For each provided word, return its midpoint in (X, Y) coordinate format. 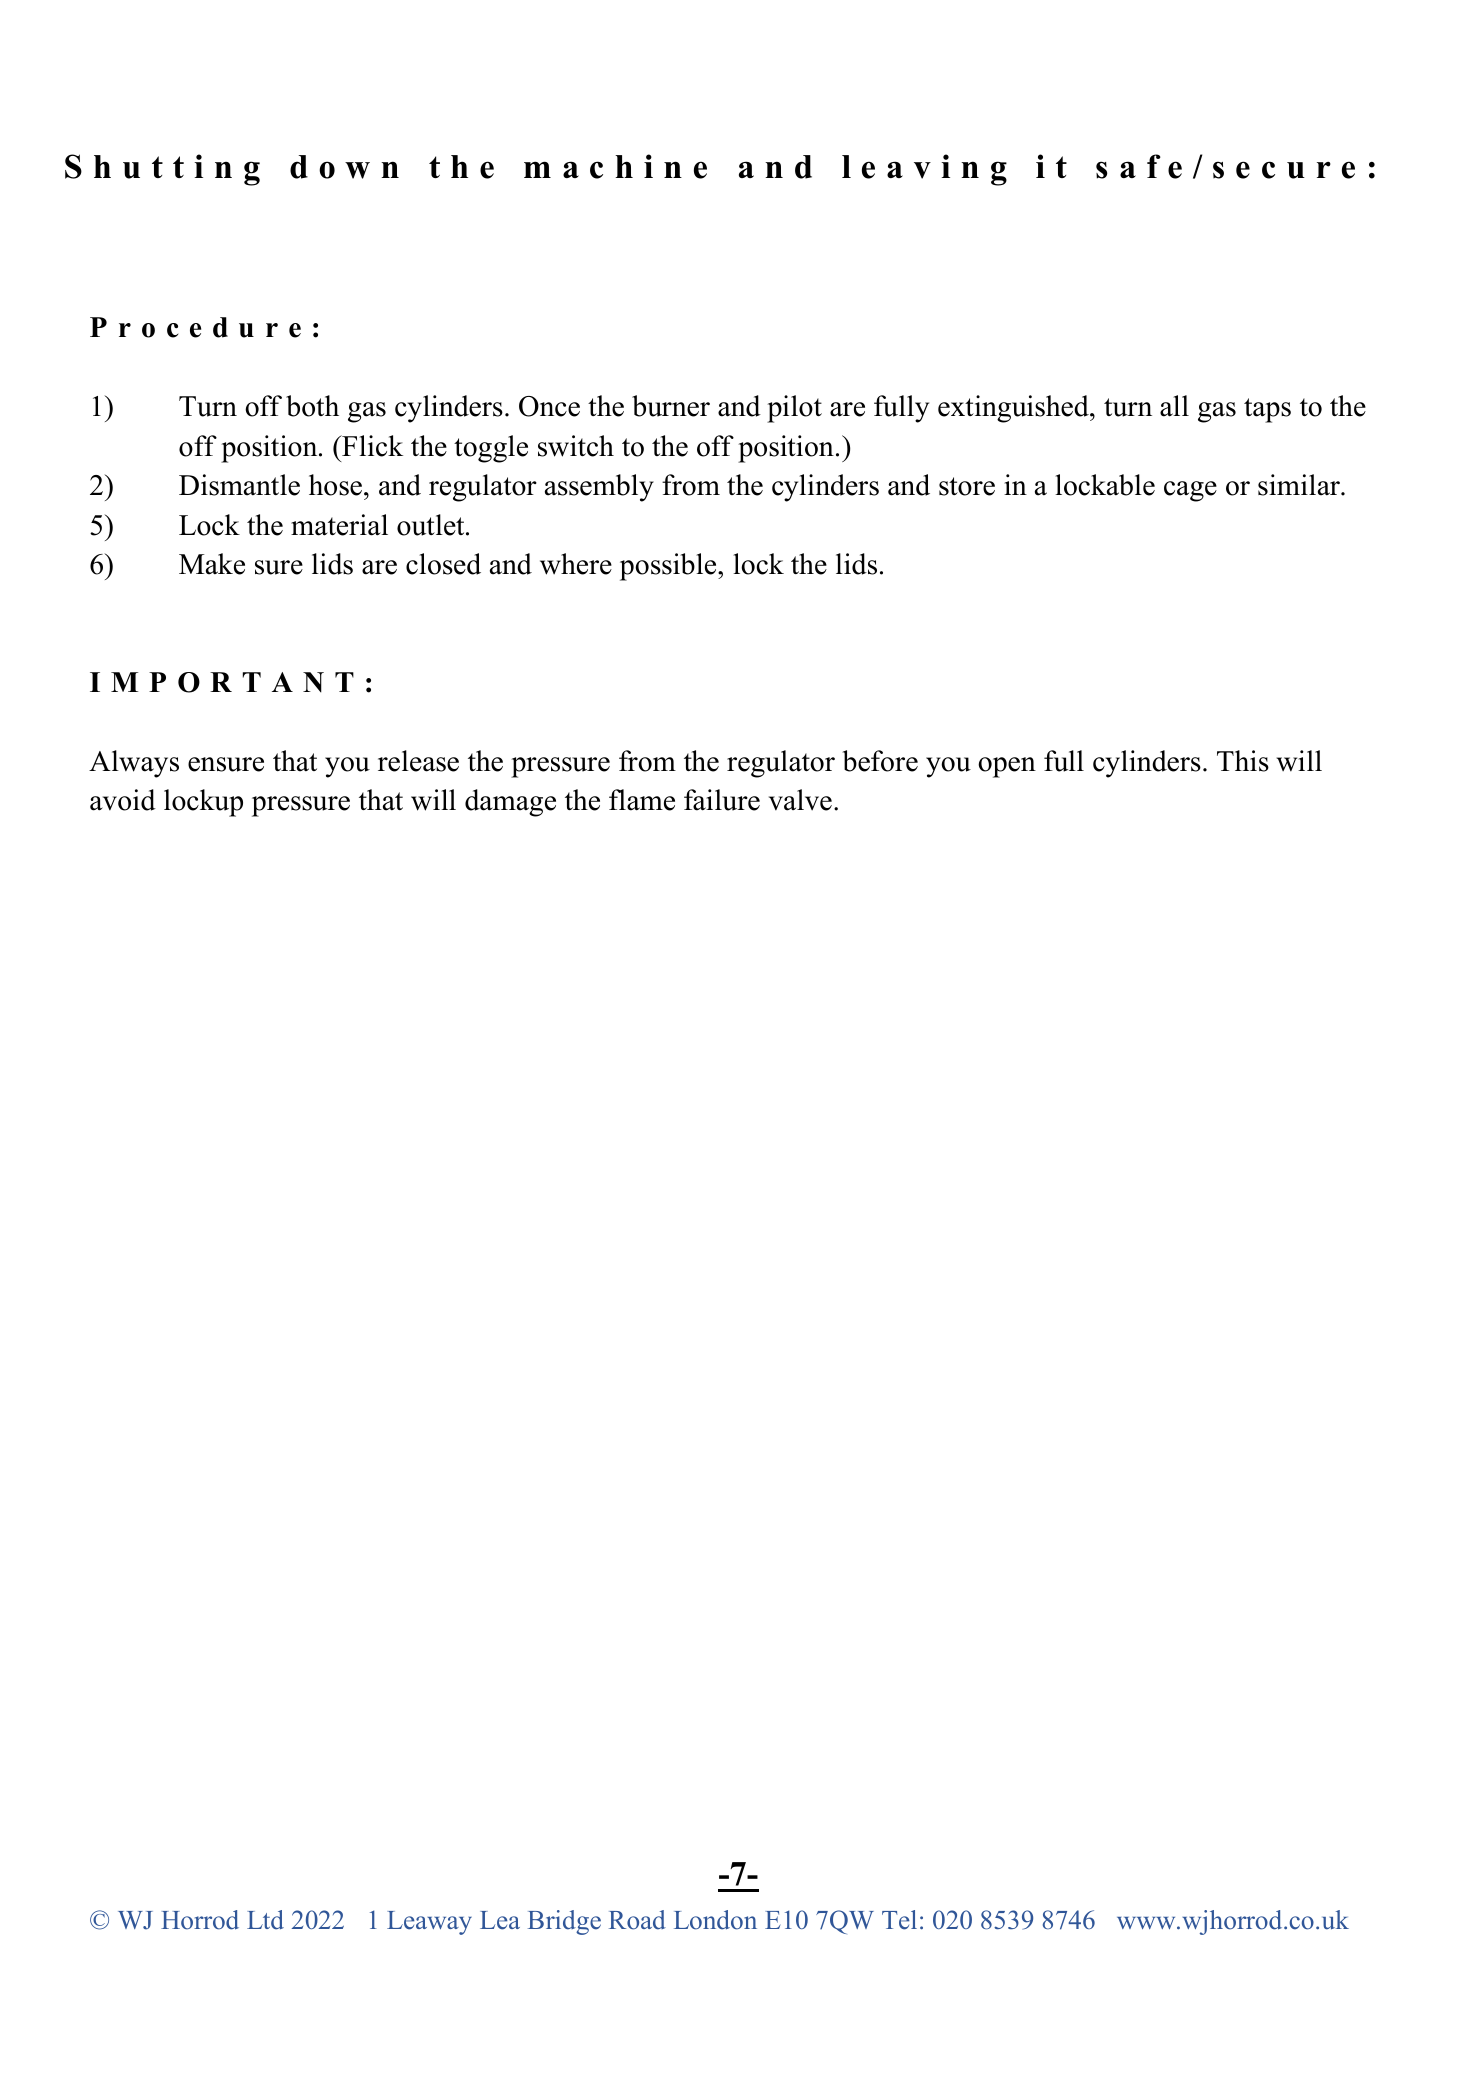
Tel (899, 1920)
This (1243, 761)
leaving (924, 170)
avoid (123, 800)
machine (615, 166)
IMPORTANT (222, 682)
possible (669, 567)
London (715, 1920)
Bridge (564, 1922)
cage (1190, 491)
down (344, 167)
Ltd (265, 1920)
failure (722, 800)
